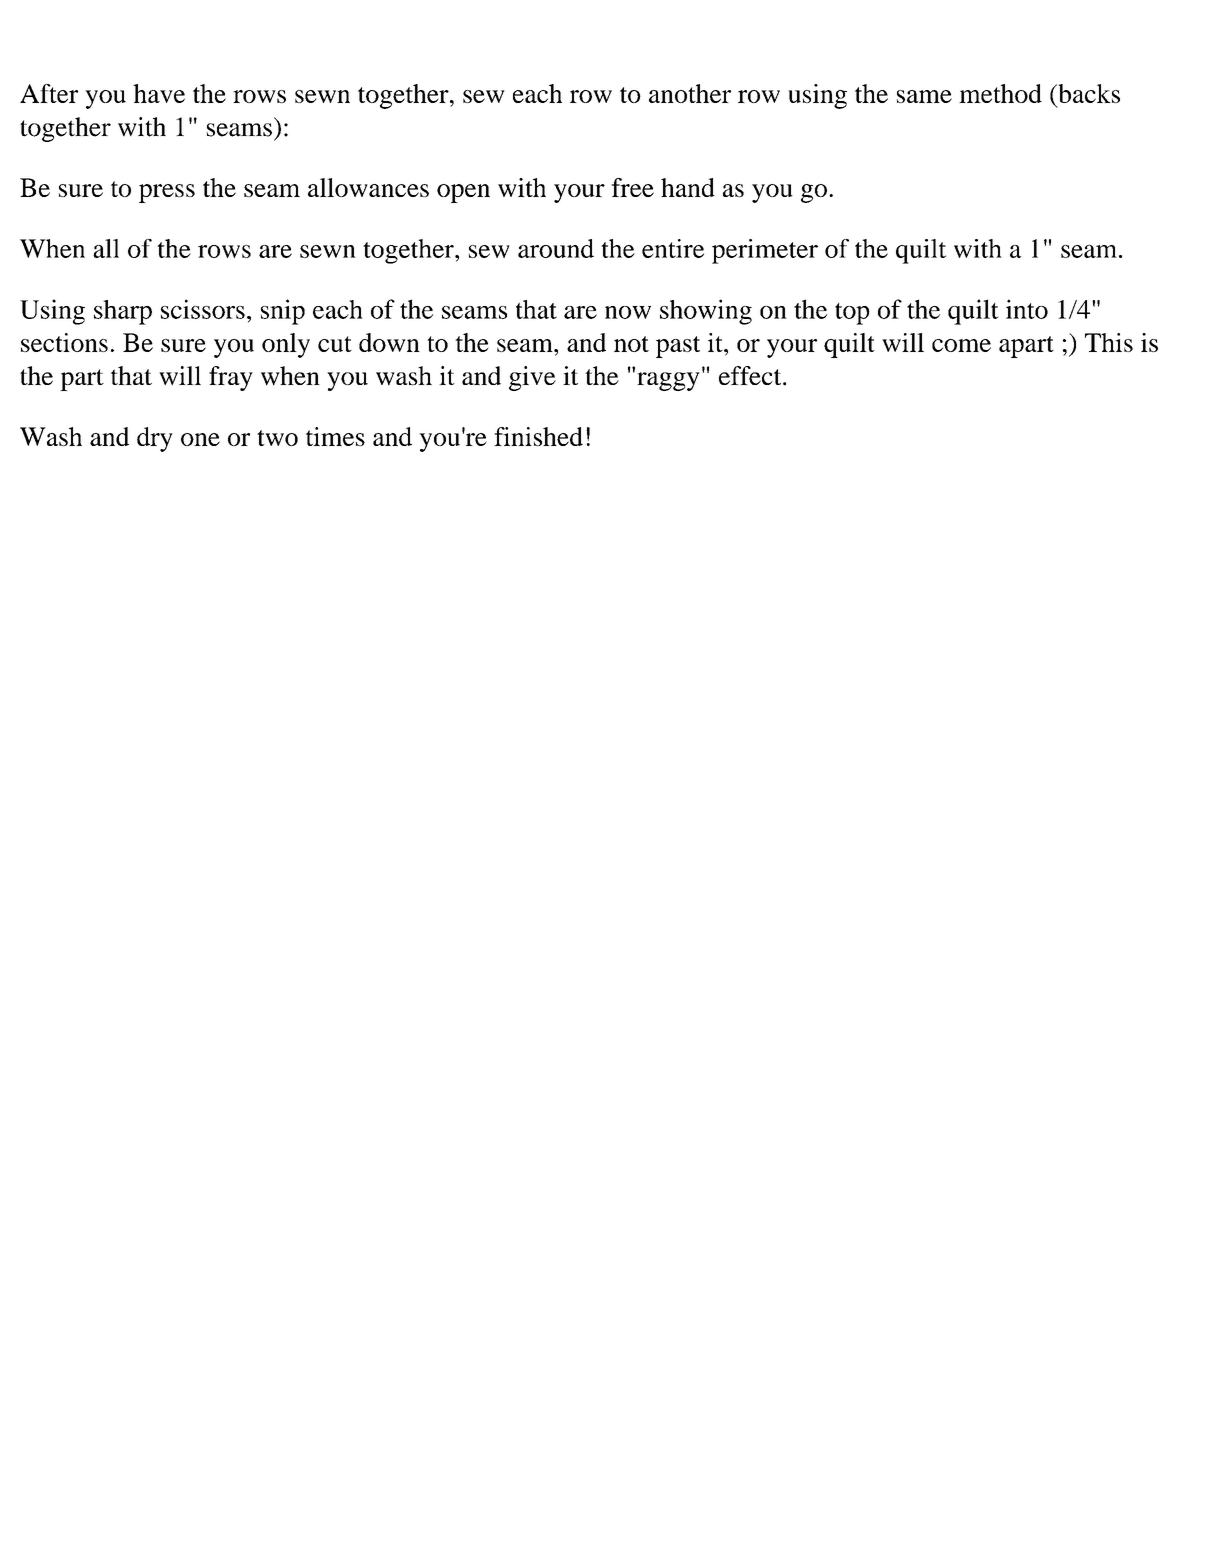 This page has width=1209, height=1565. I want to click on perimeter, so click(765, 251).
